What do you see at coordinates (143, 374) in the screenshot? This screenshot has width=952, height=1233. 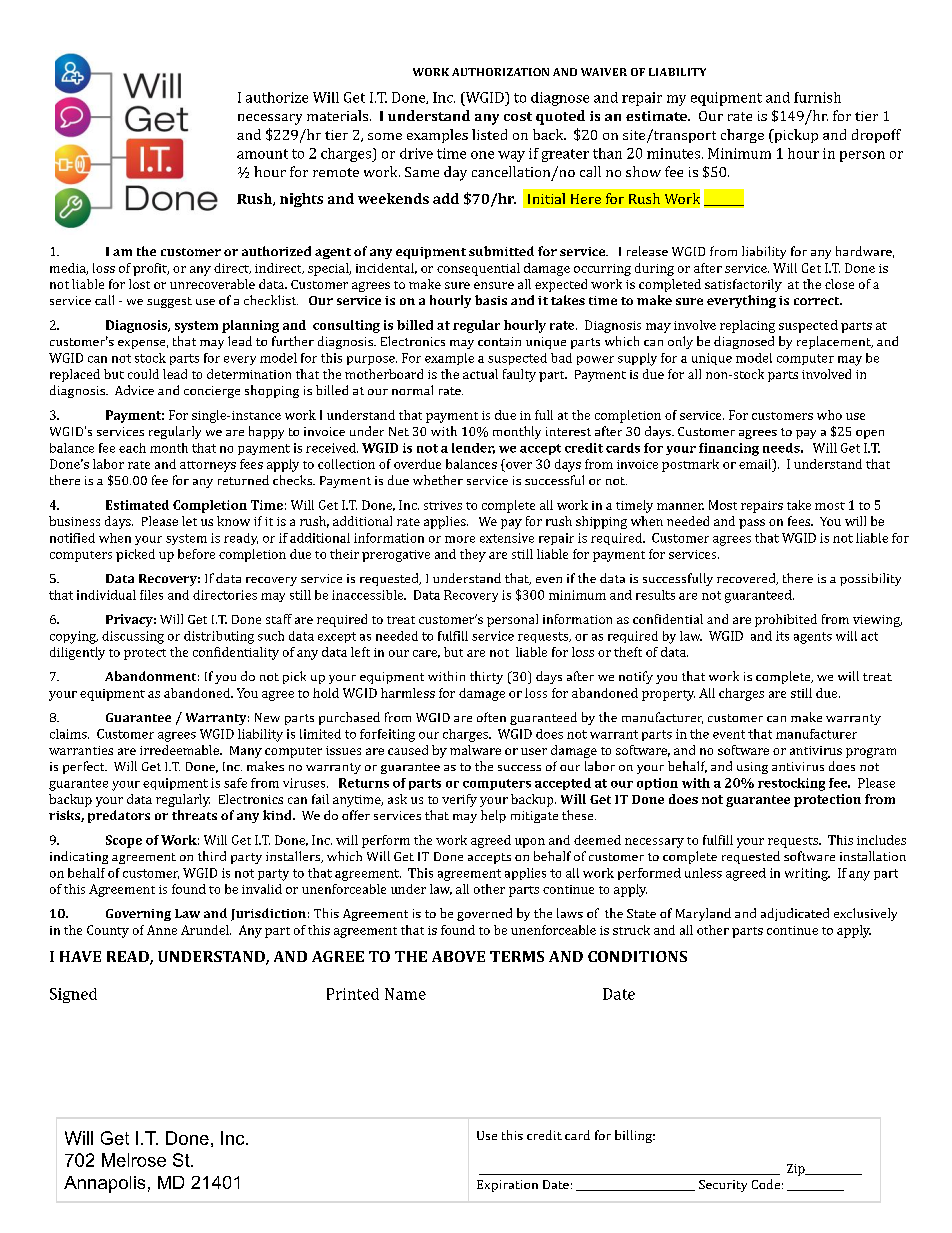 I see `could` at bounding box center [143, 374].
